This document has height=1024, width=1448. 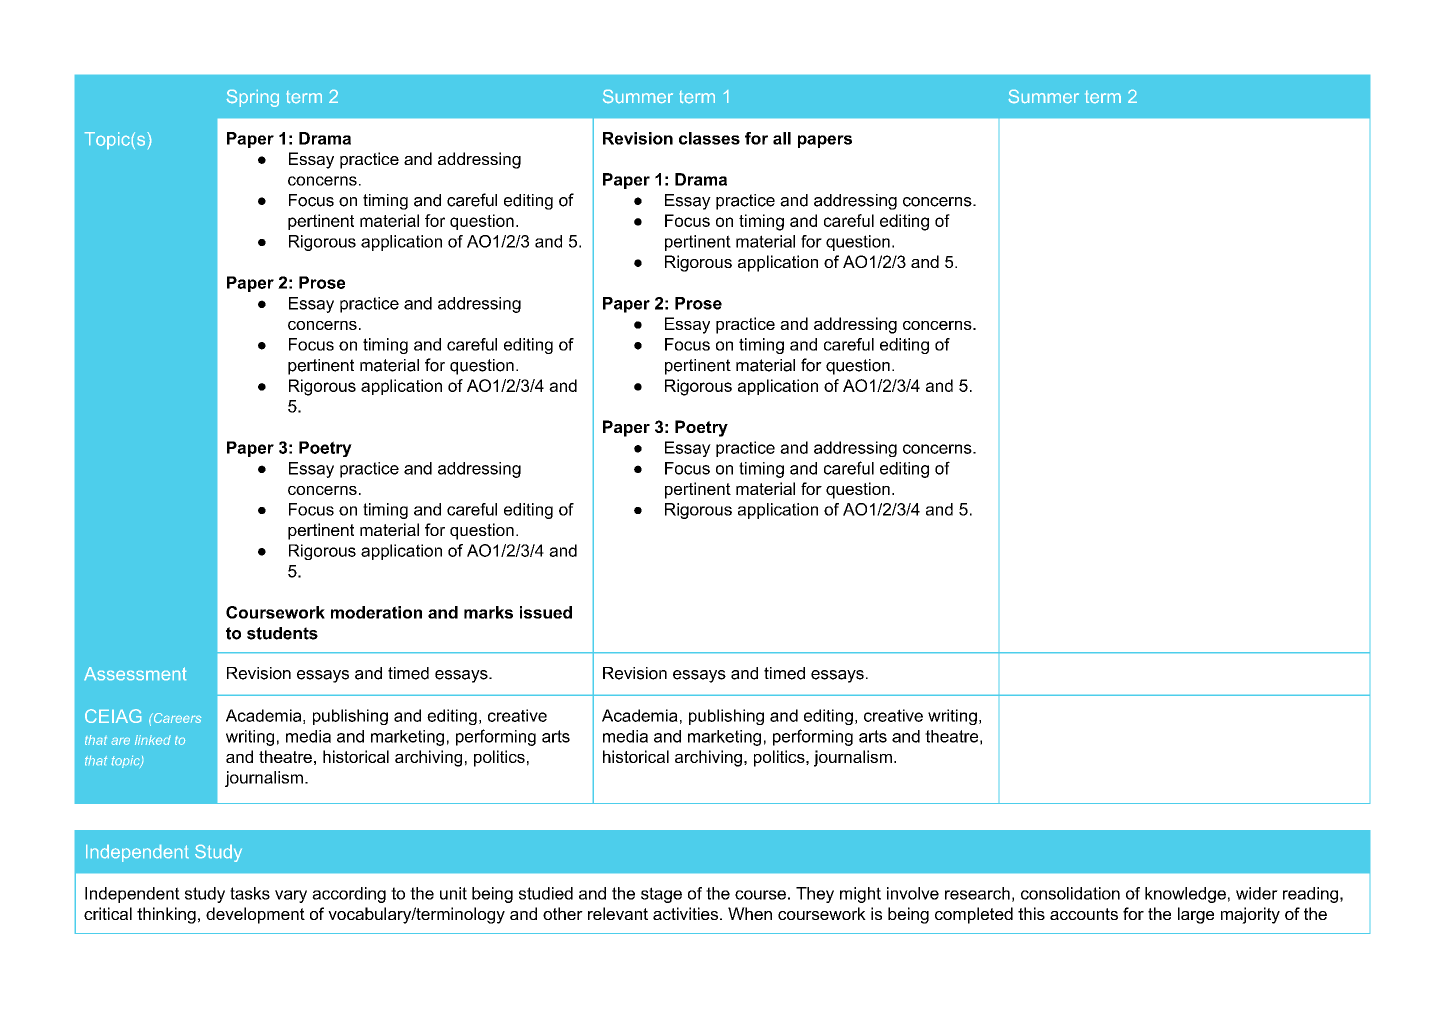 I want to click on knowledge, so click(x=1185, y=895).
